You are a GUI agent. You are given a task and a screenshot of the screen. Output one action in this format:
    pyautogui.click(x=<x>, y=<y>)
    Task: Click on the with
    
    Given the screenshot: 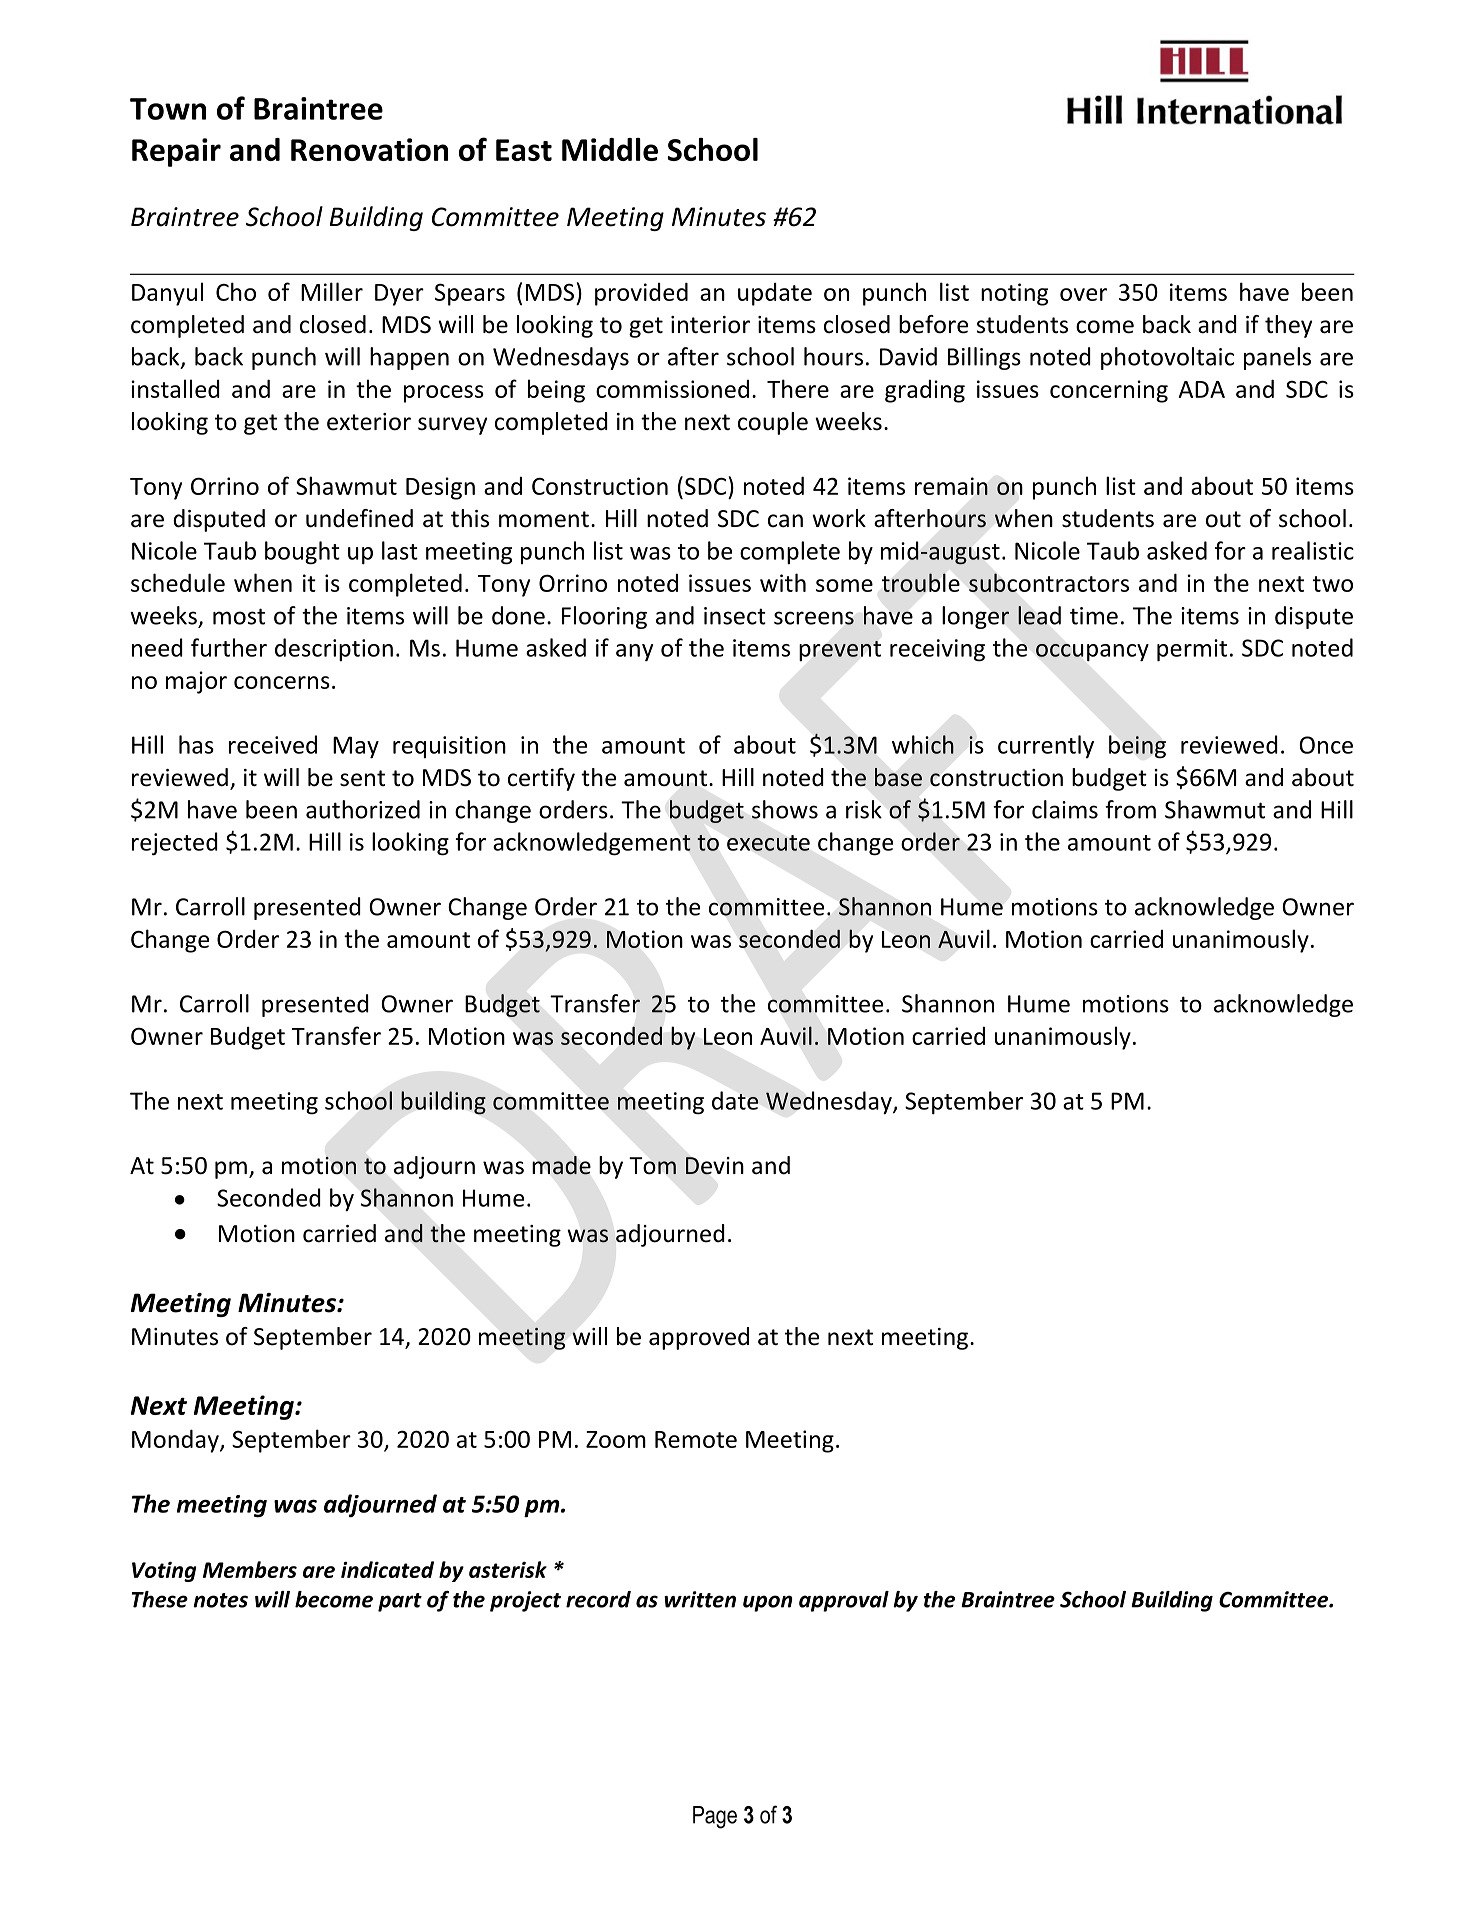 What is the action you would take?
    pyautogui.click(x=783, y=582)
